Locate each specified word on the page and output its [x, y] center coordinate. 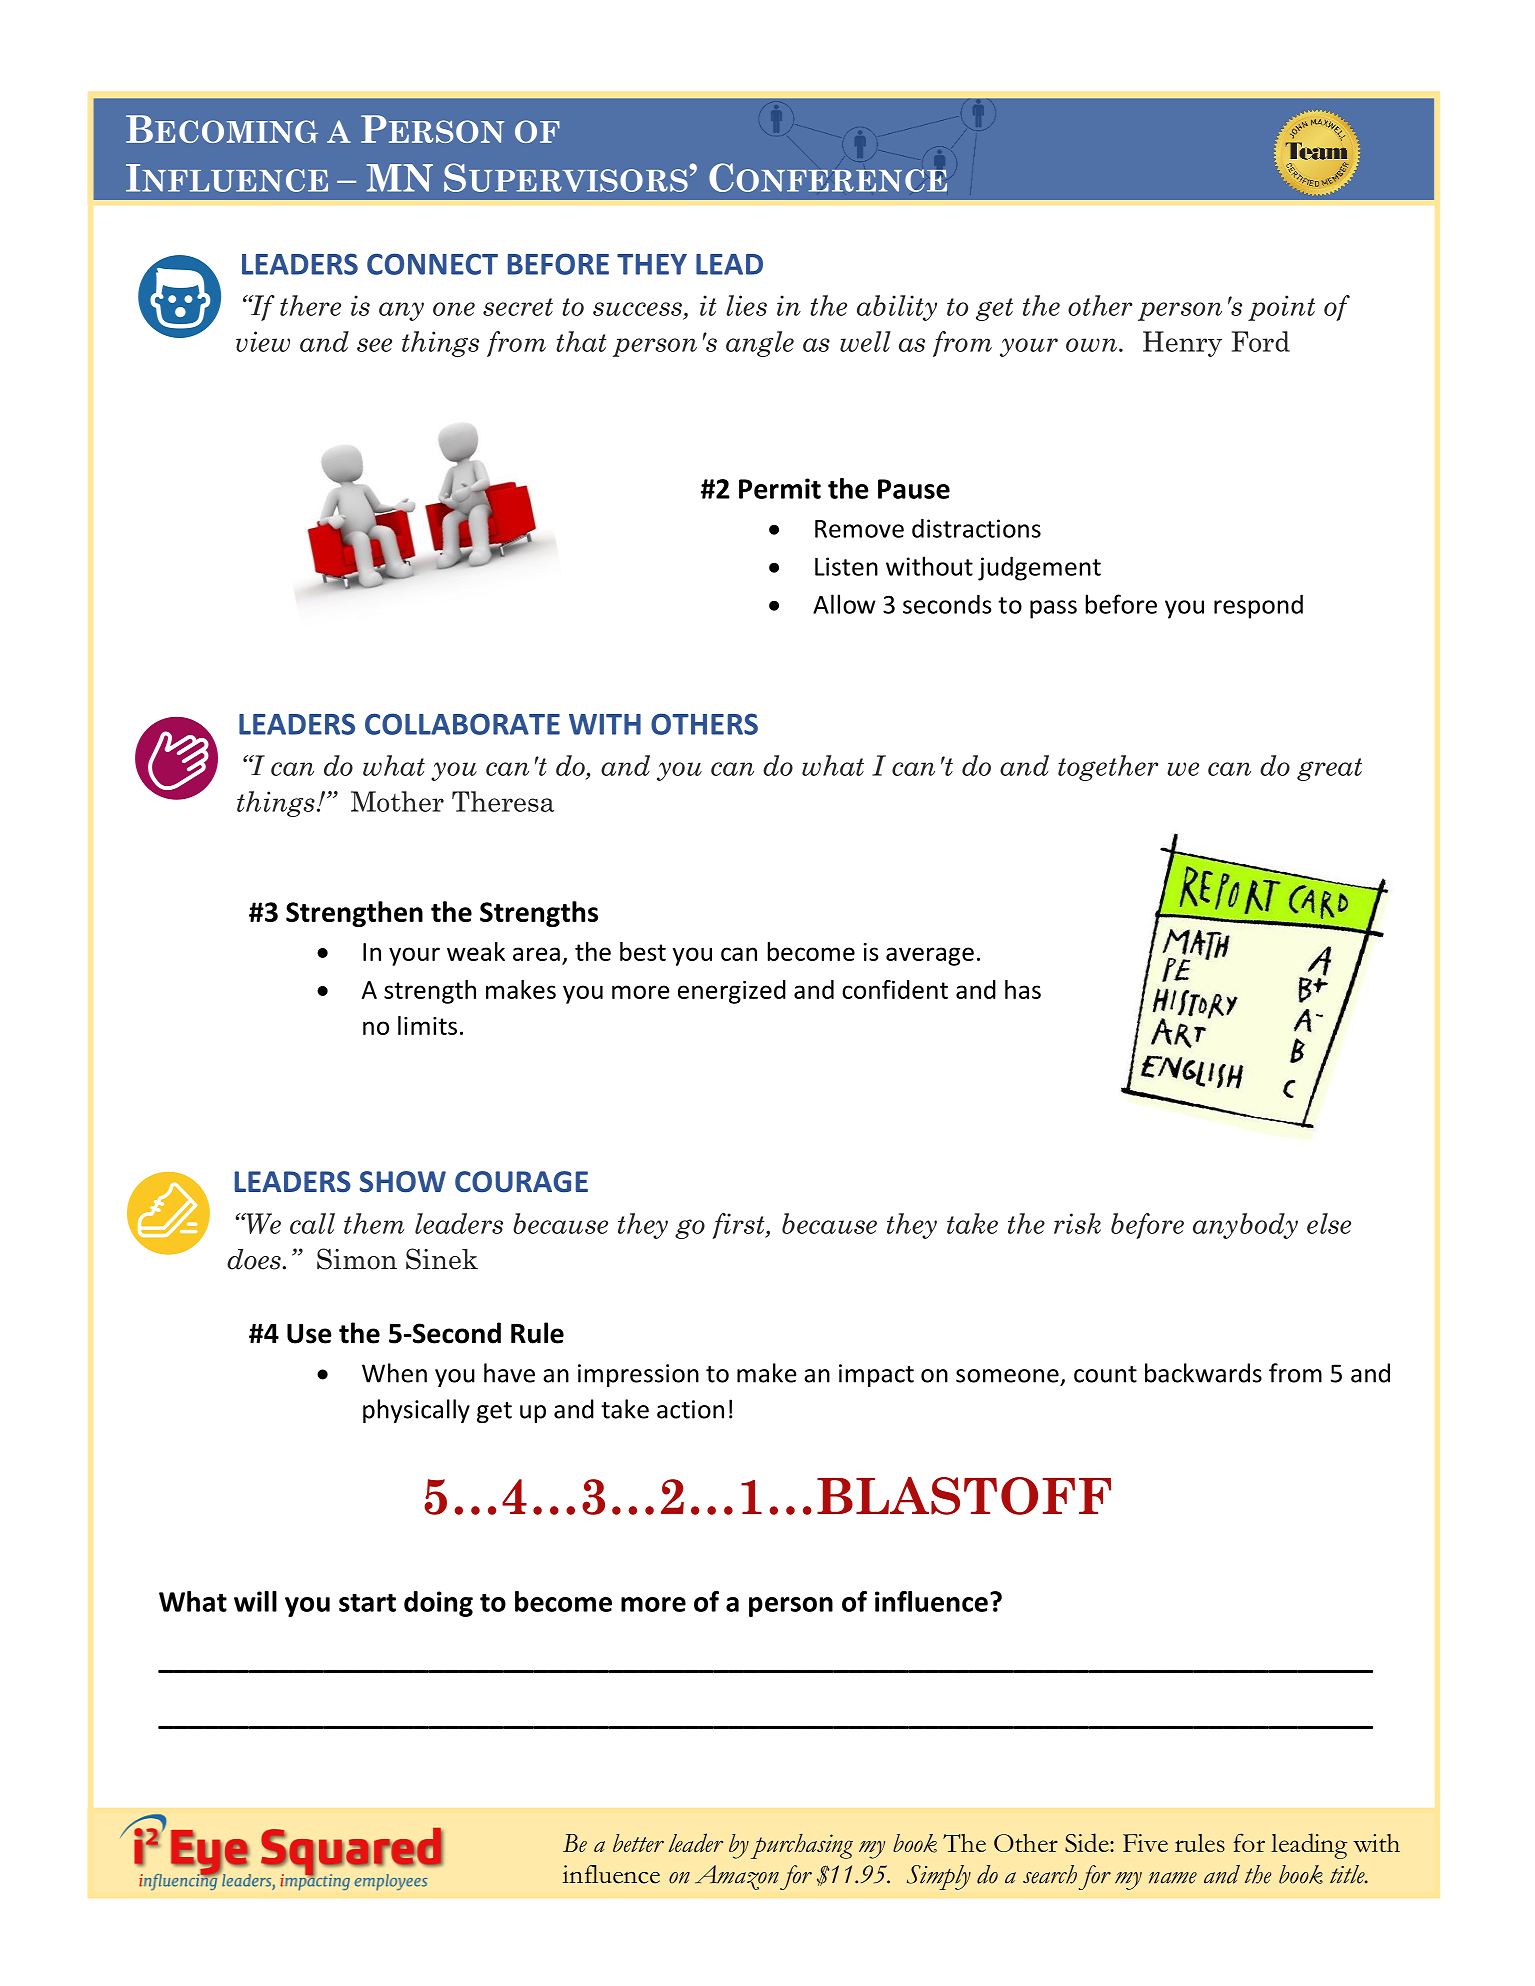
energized [732, 992]
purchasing [802, 1846]
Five [1145, 1843]
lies [746, 305]
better [638, 1843]
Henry [1182, 344]
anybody [1245, 1226]
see [374, 345]
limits [427, 1025]
